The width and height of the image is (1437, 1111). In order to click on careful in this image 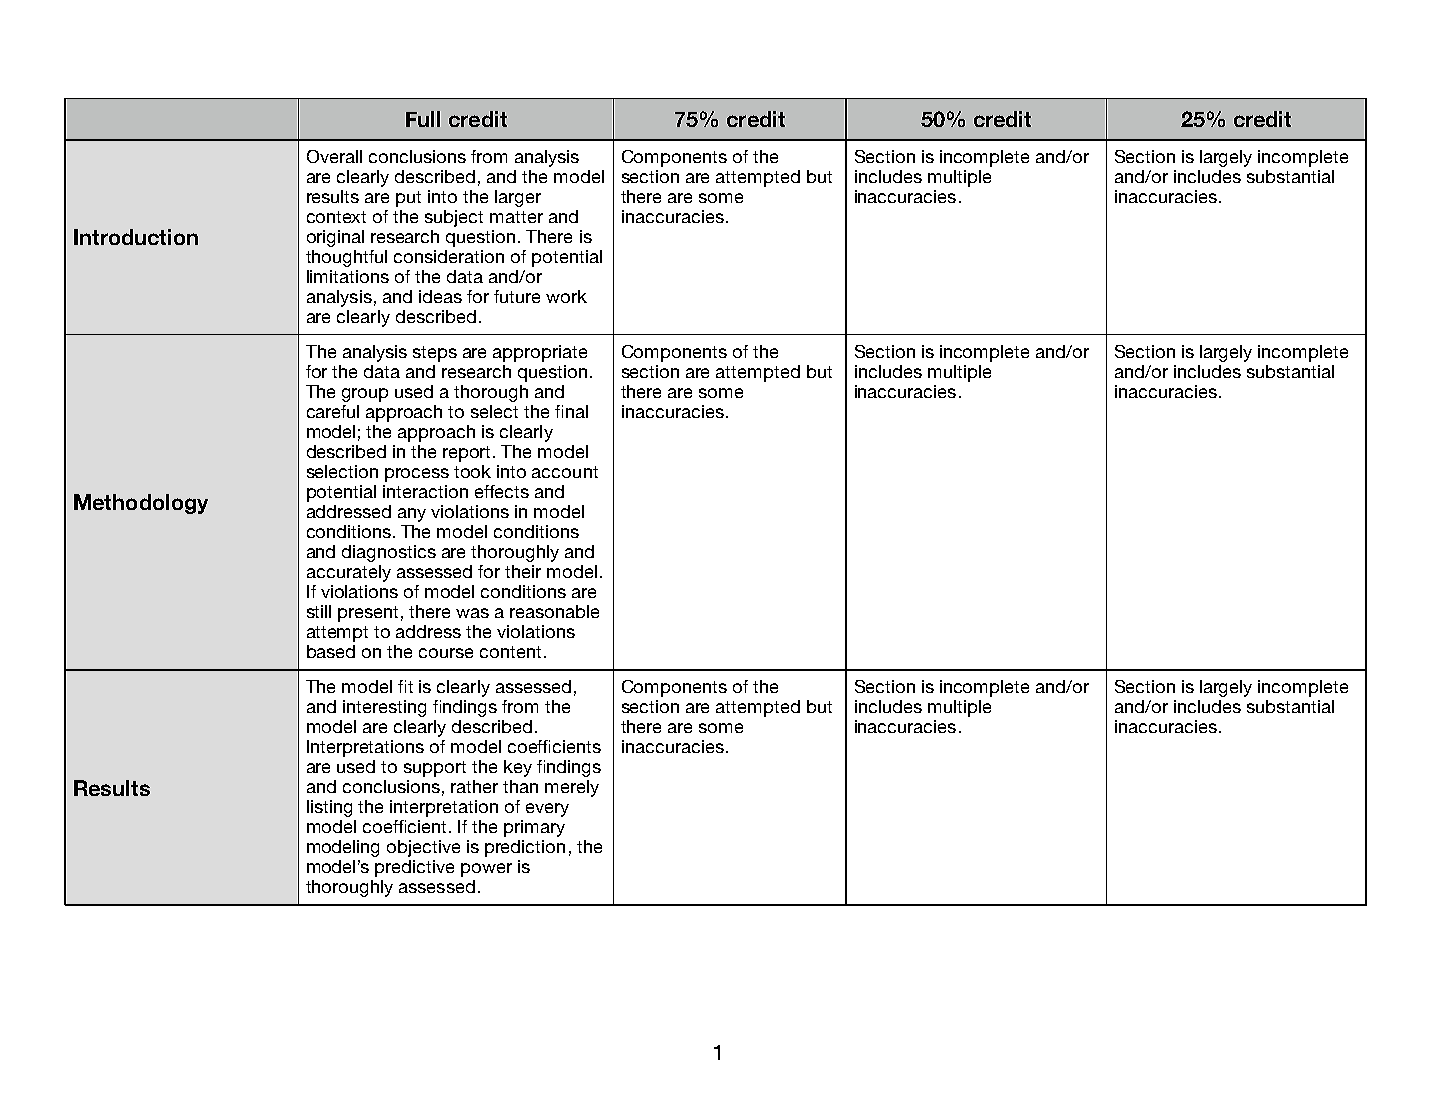, I will do `click(333, 411)`.
